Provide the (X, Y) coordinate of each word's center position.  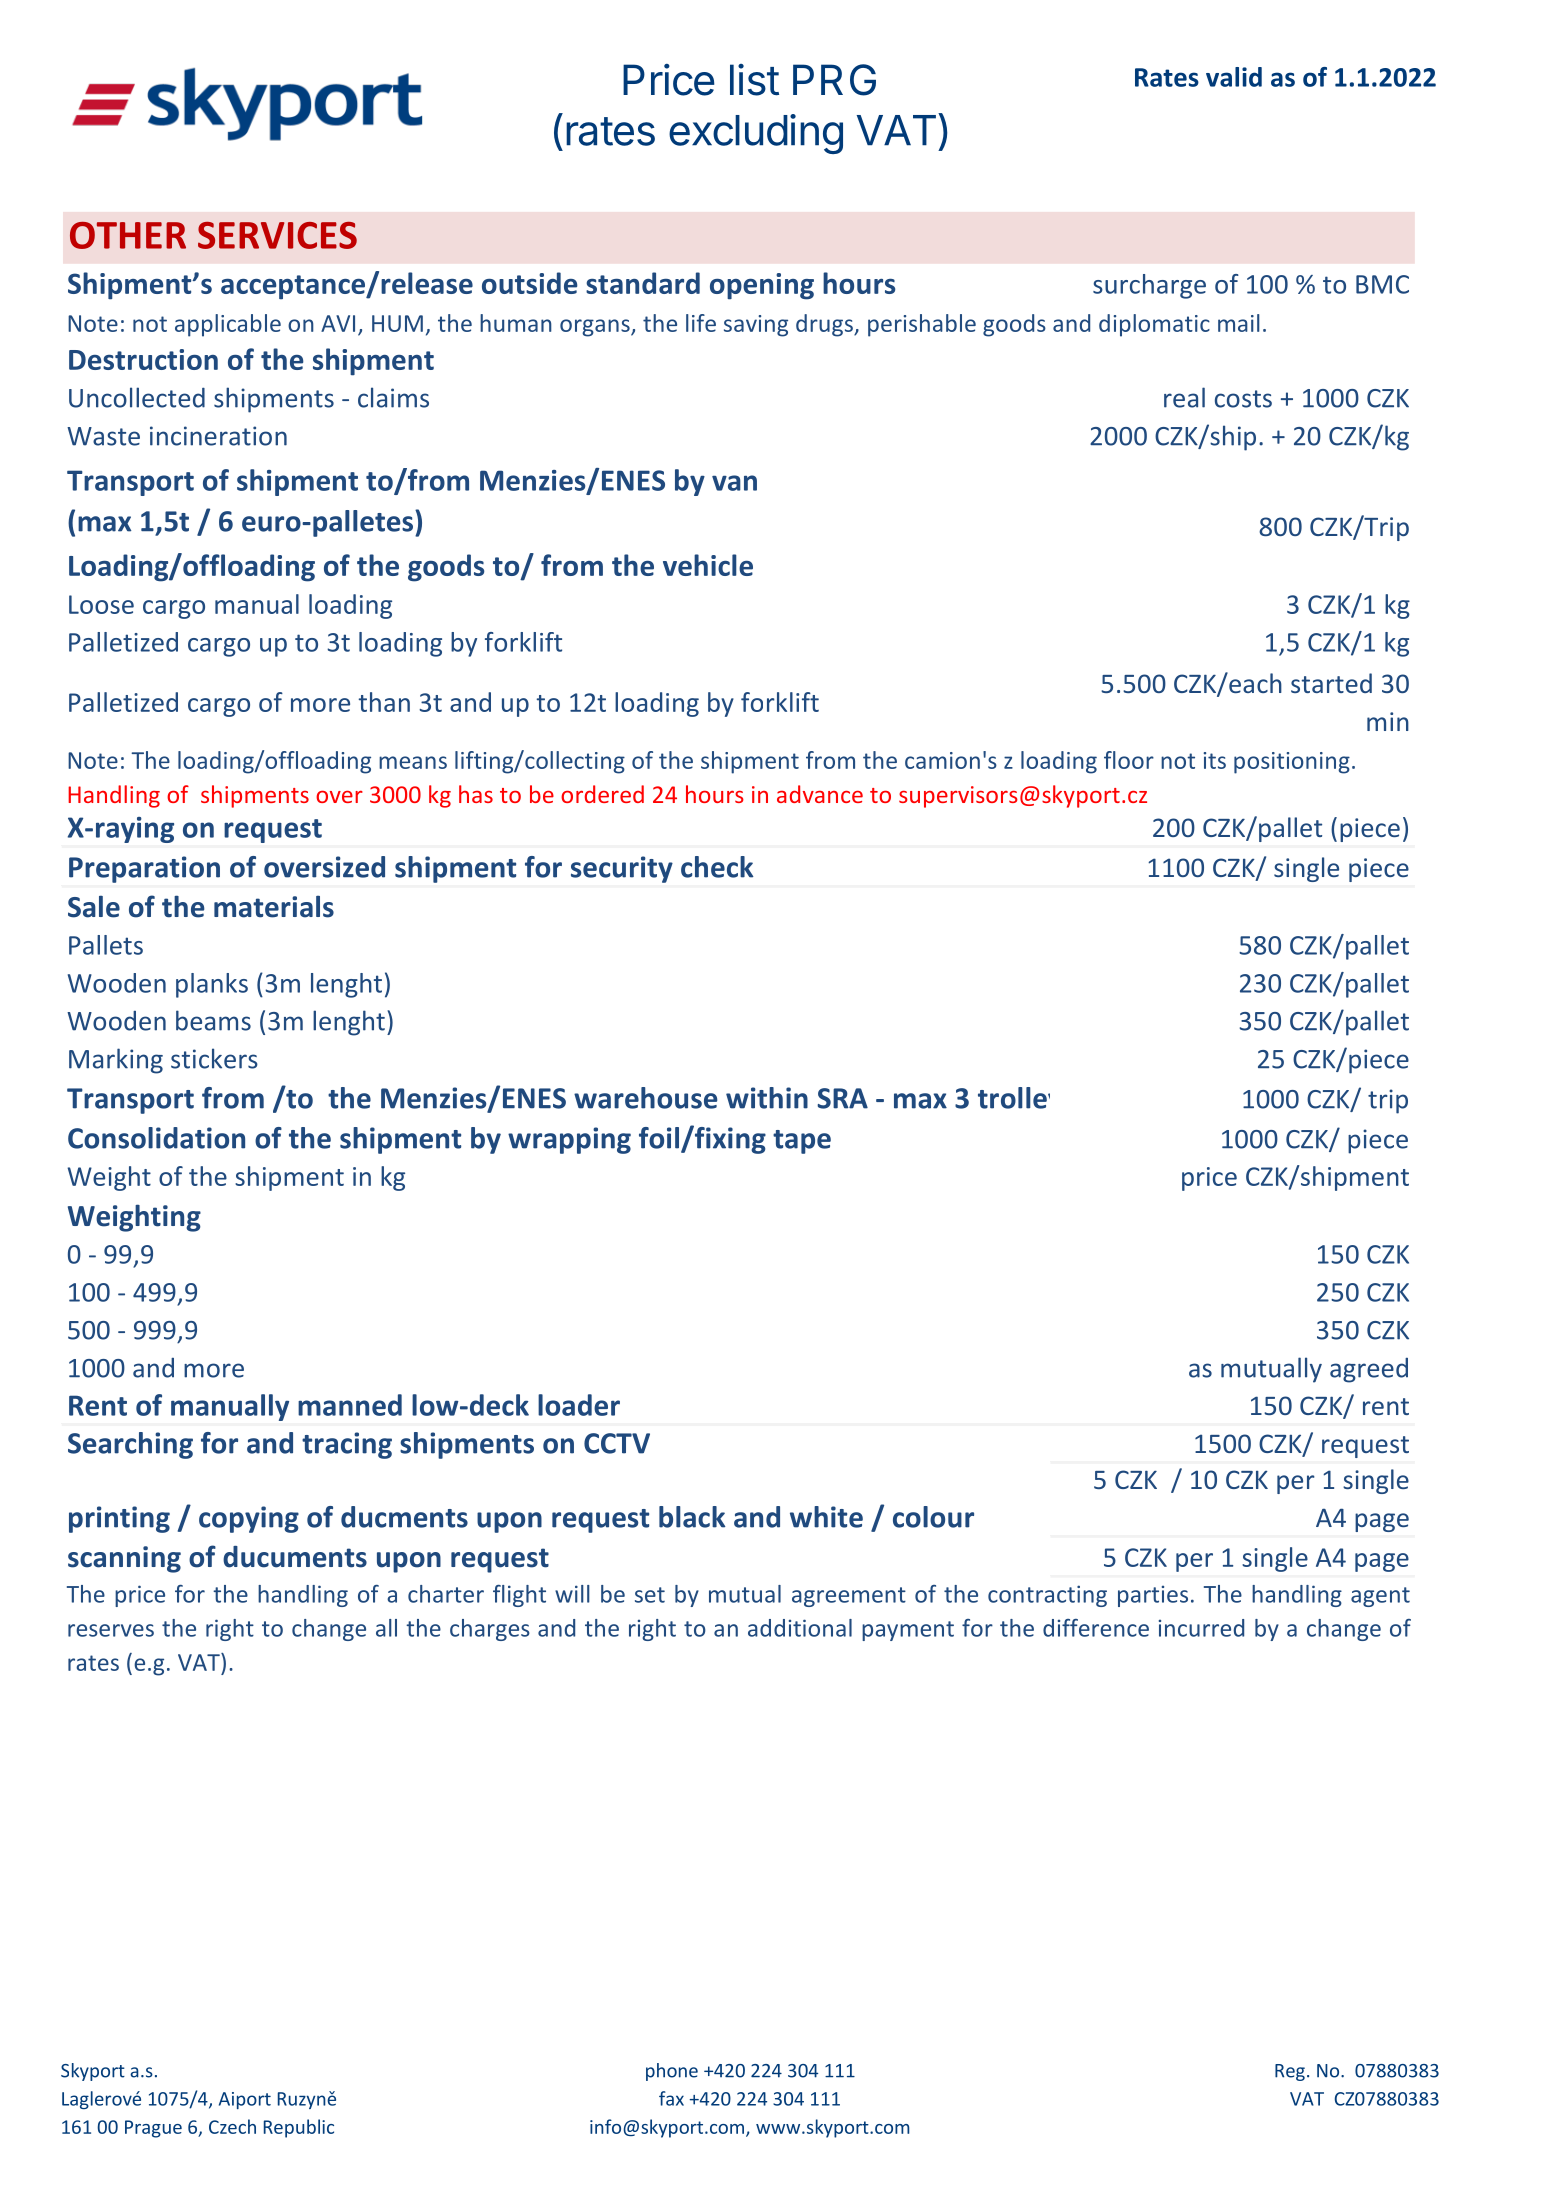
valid (1234, 77)
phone (672, 2072)
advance (820, 794)
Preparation (144, 869)
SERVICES (277, 235)
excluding (756, 134)
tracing (347, 1445)
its (1215, 760)
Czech (232, 2126)
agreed (1369, 1370)
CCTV (617, 1443)
